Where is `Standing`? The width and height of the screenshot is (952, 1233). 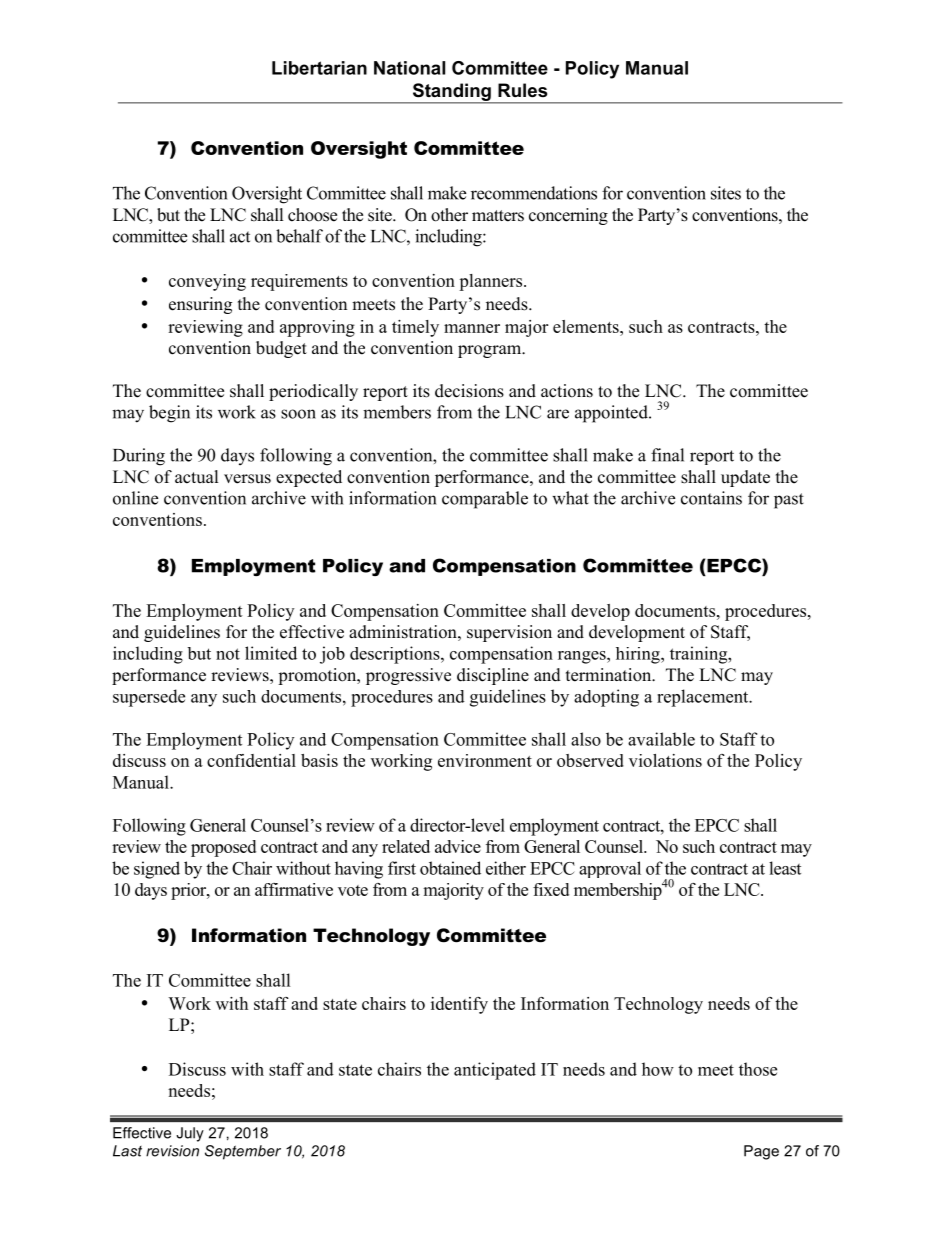 Standing is located at coordinates (451, 93).
